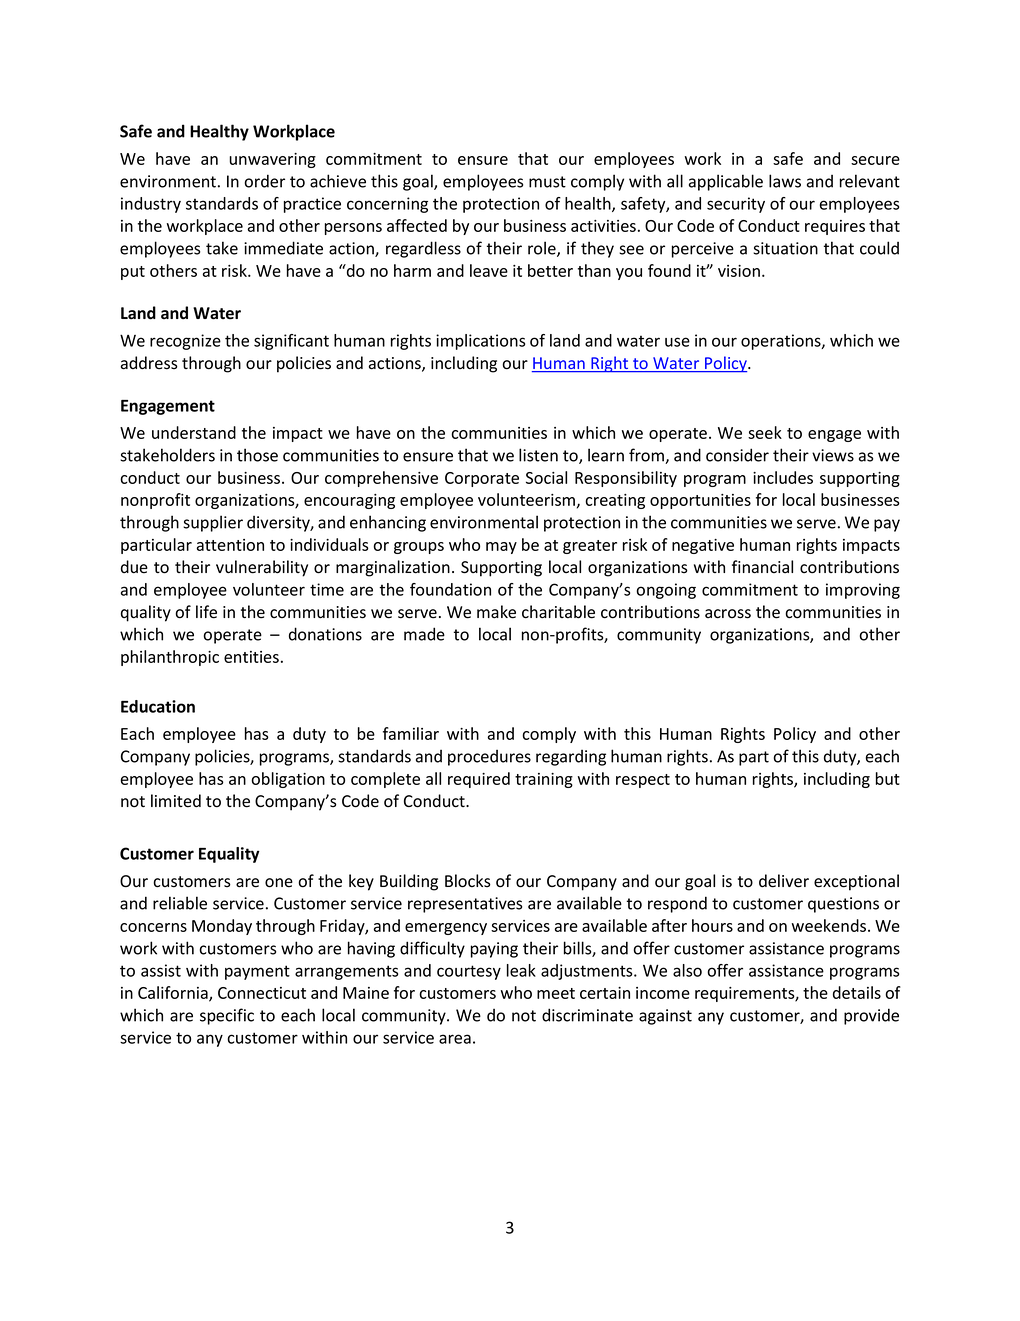 The height and width of the image is (1321, 1020). What do you see at coordinates (206, 612) in the image?
I see `life` at bounding box center [206, 612].
